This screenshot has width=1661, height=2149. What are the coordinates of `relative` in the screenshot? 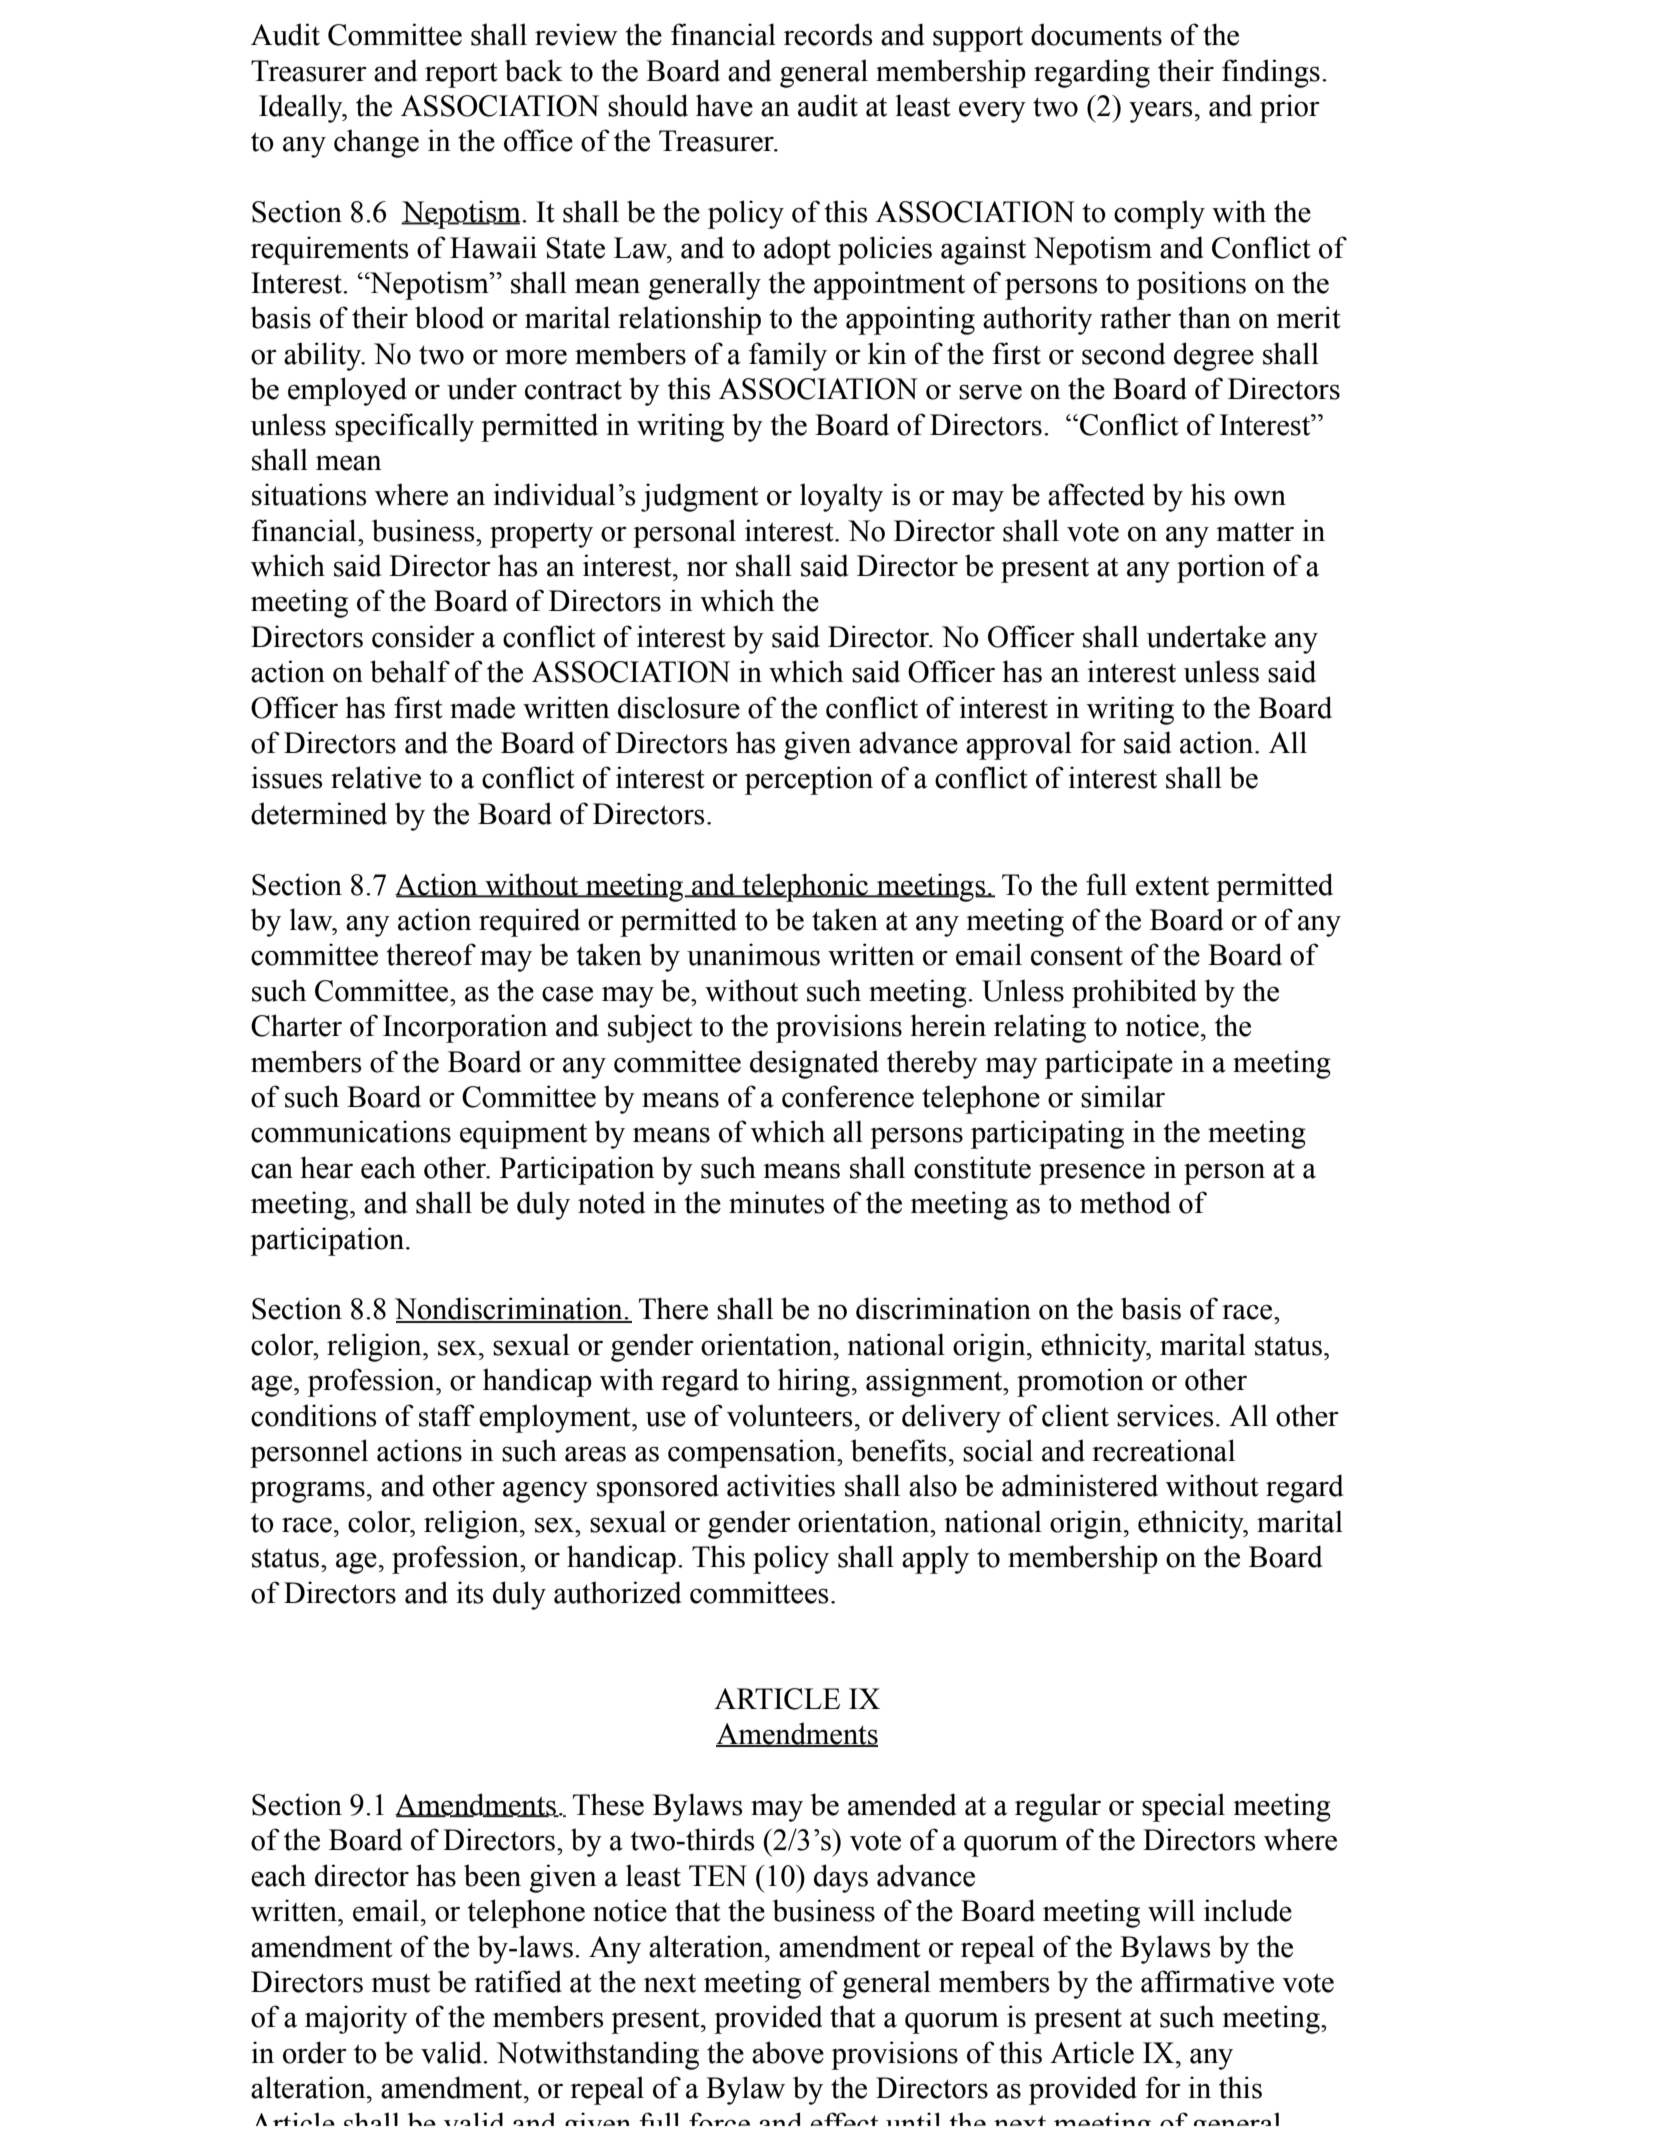 It's located at (376, 777).
